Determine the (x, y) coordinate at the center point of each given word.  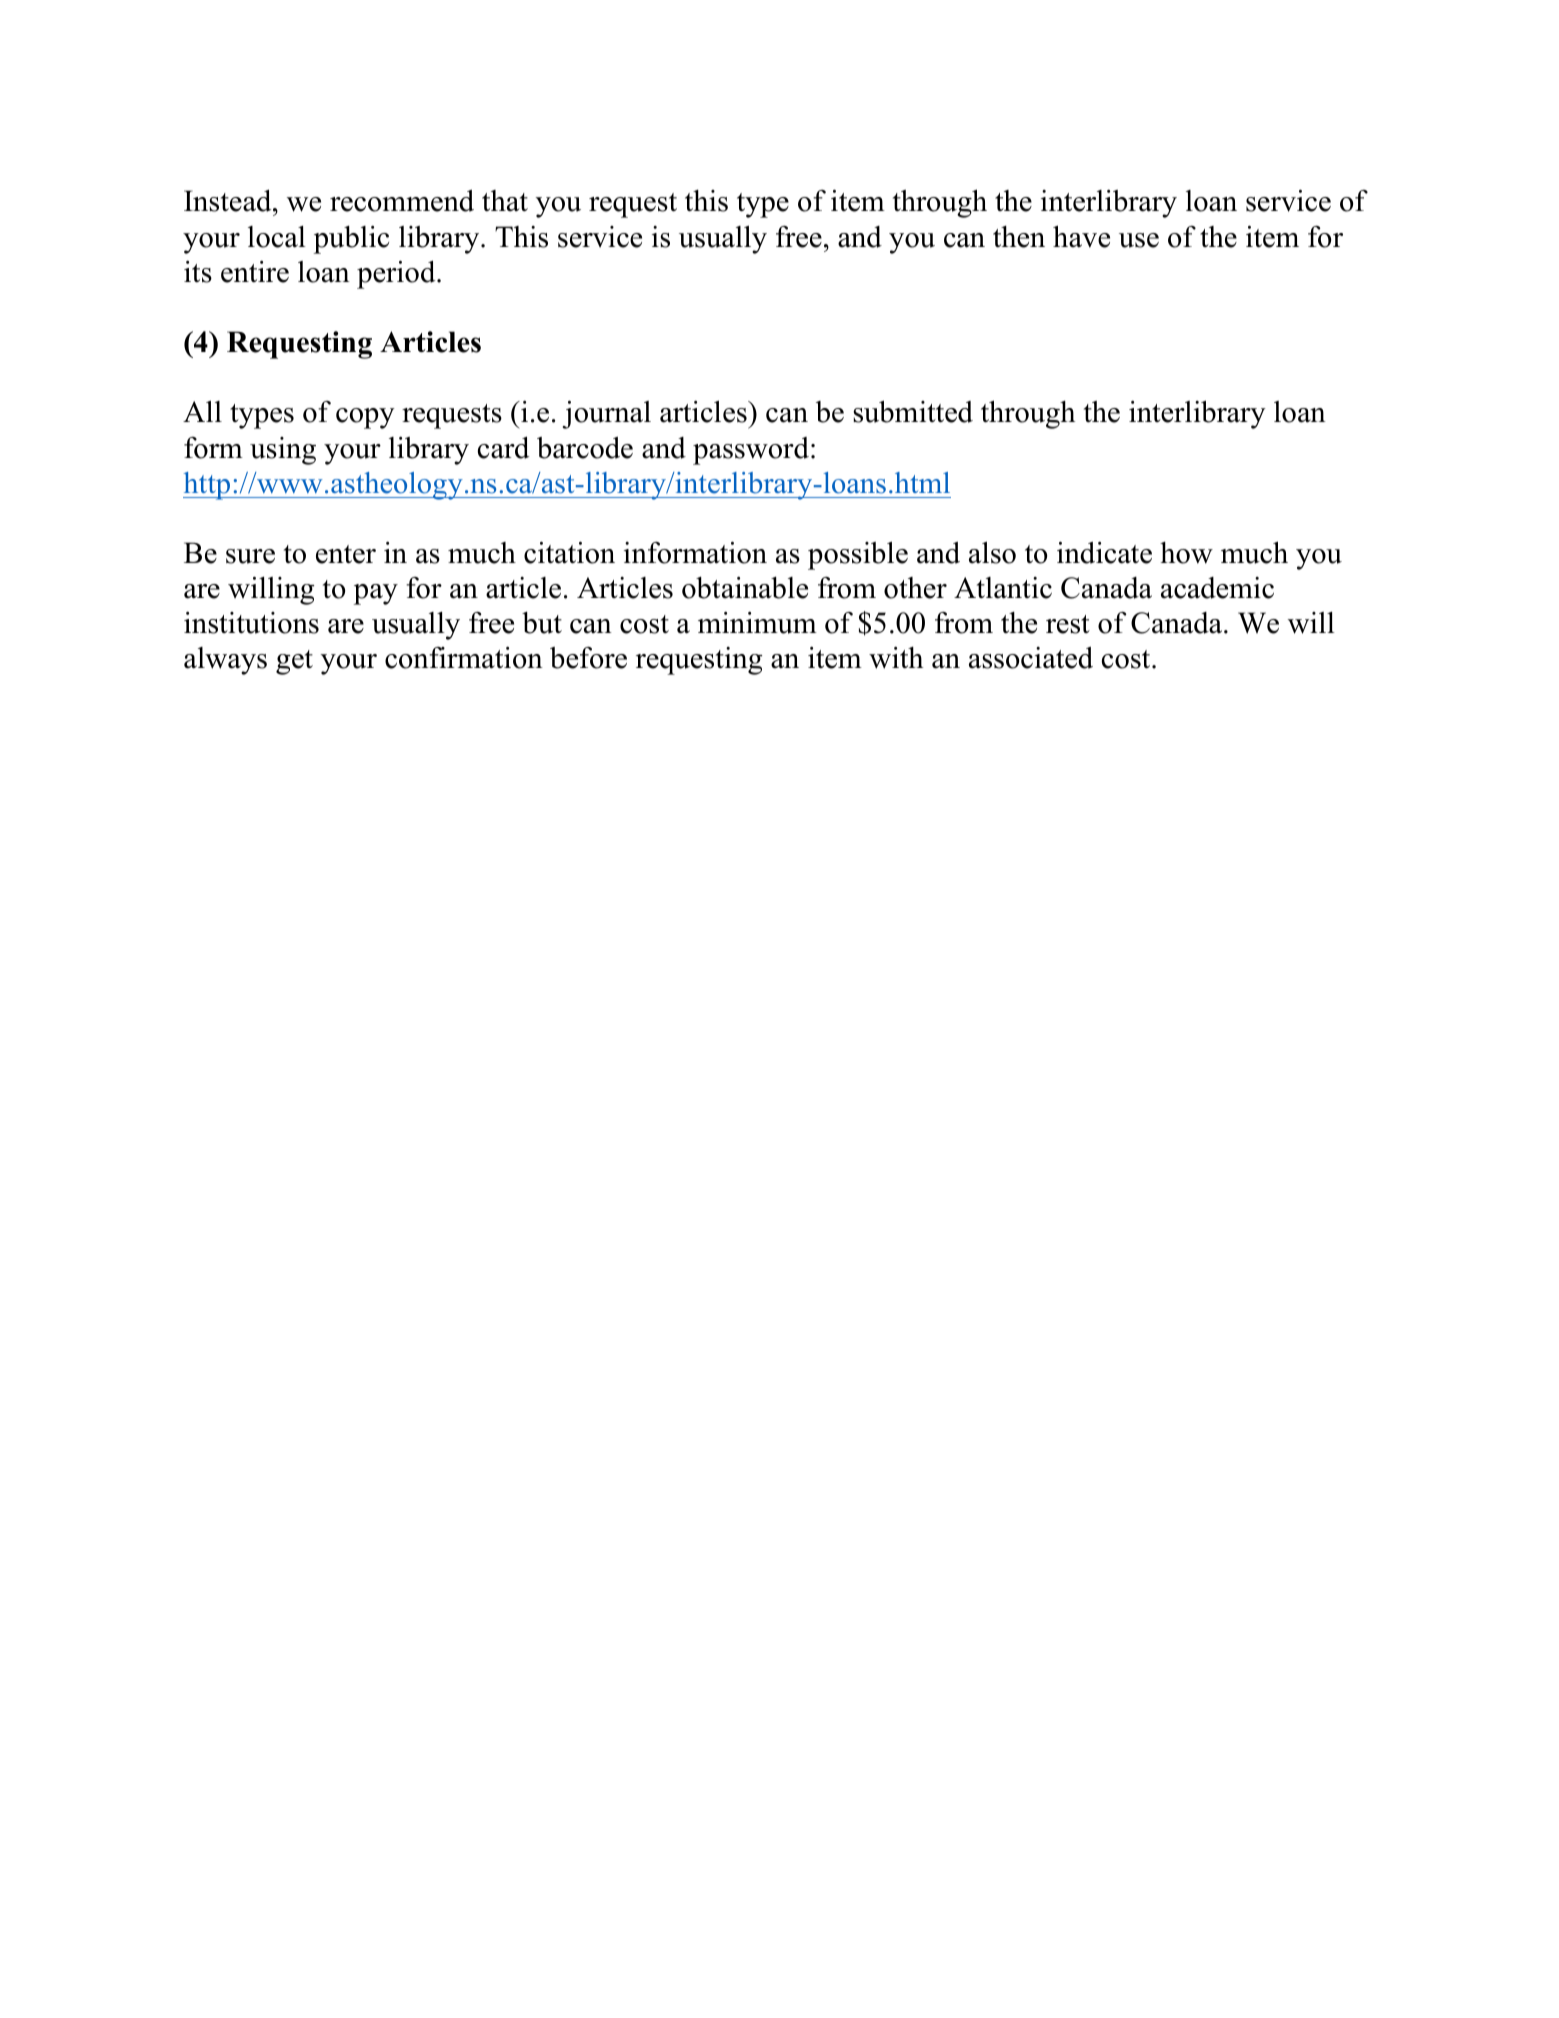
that (505, 201)
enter (346, 554)
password (751, 451)
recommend (402, 201)
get (294, 662)
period (397, 274)
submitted (913, 411)
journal (607, 414)
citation (569, 553)
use (1139, 240)
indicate (1104, 553)
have (1081, 236)
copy (365, 418)
